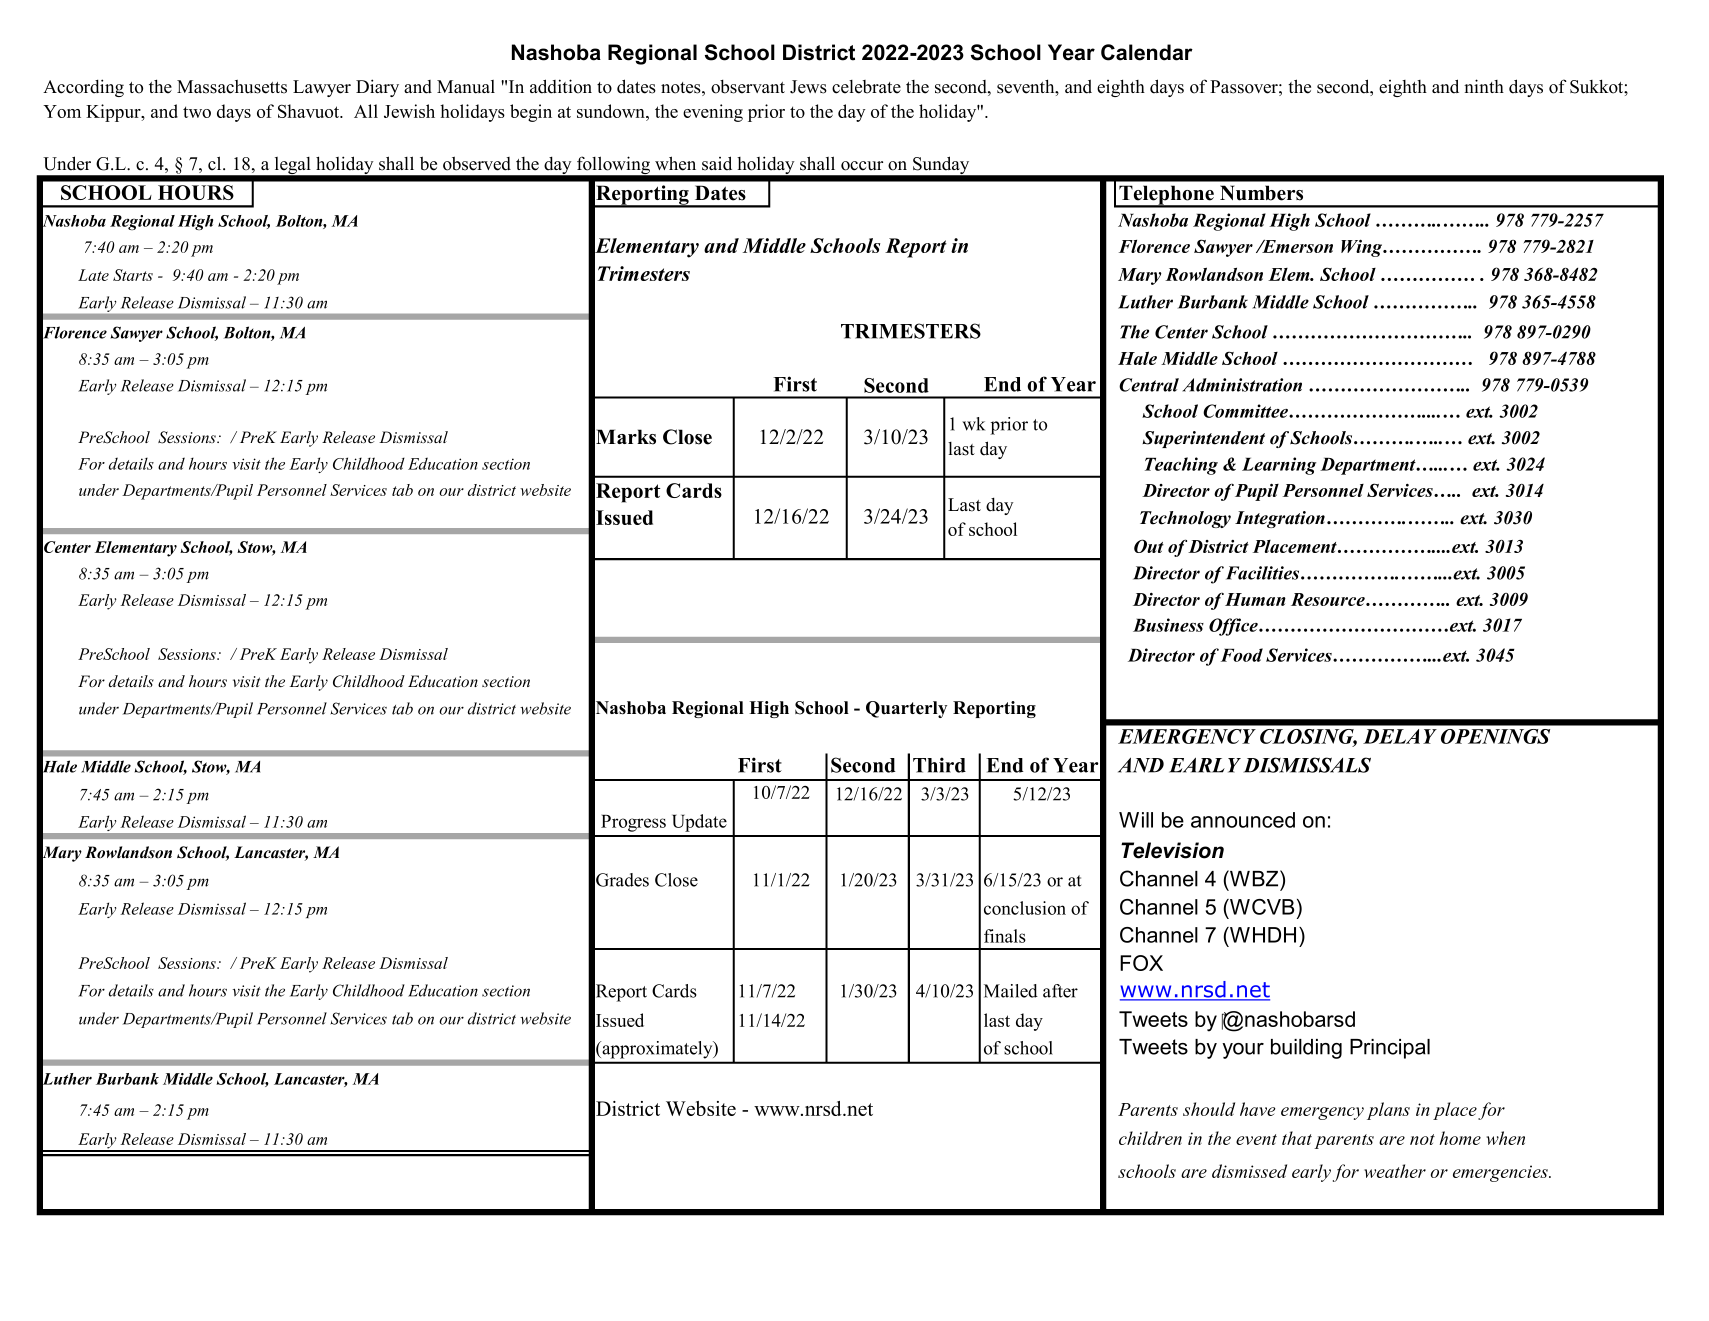  I want to click on Progress, so click(633, 823).
